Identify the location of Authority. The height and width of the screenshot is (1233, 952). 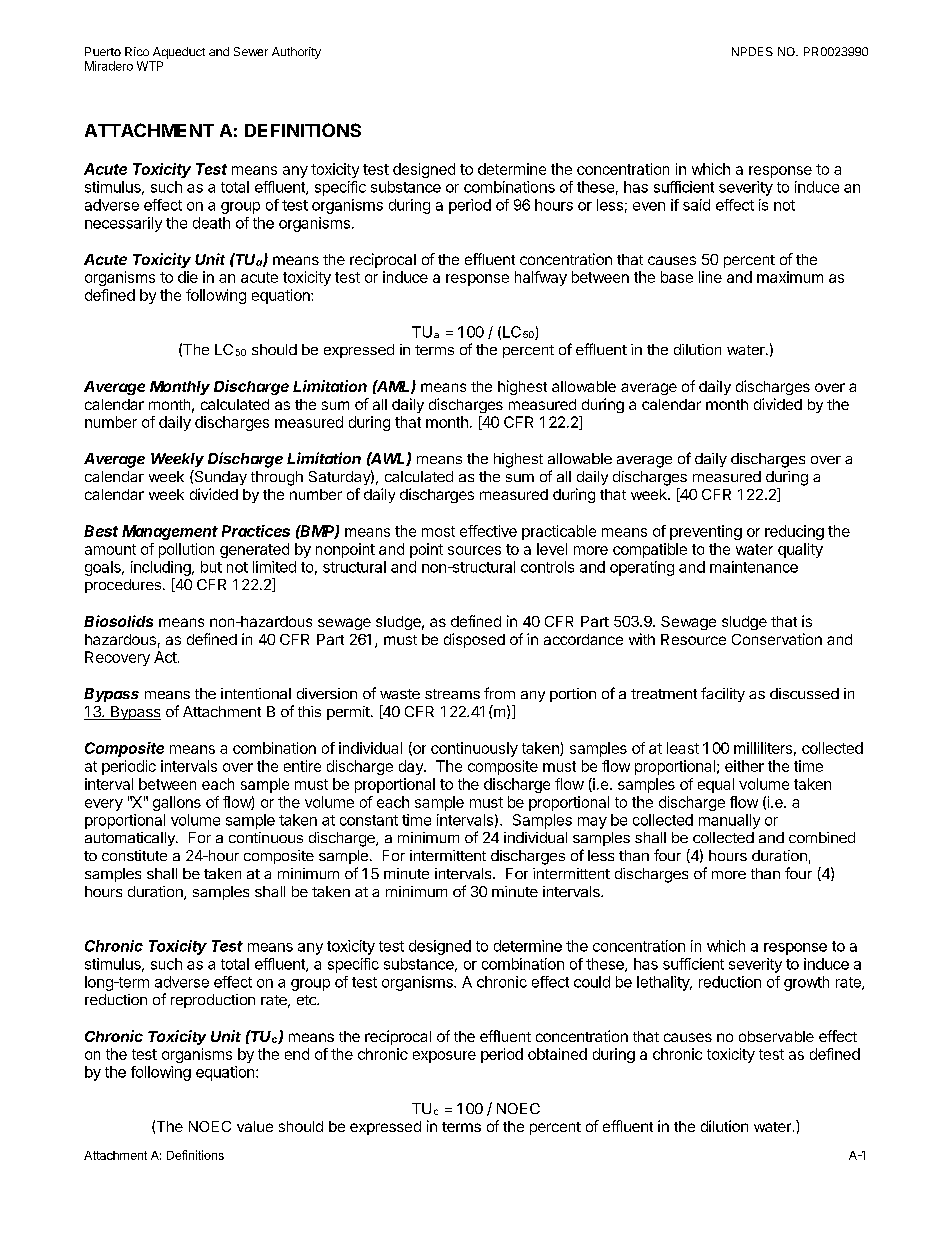
(296, 53).
